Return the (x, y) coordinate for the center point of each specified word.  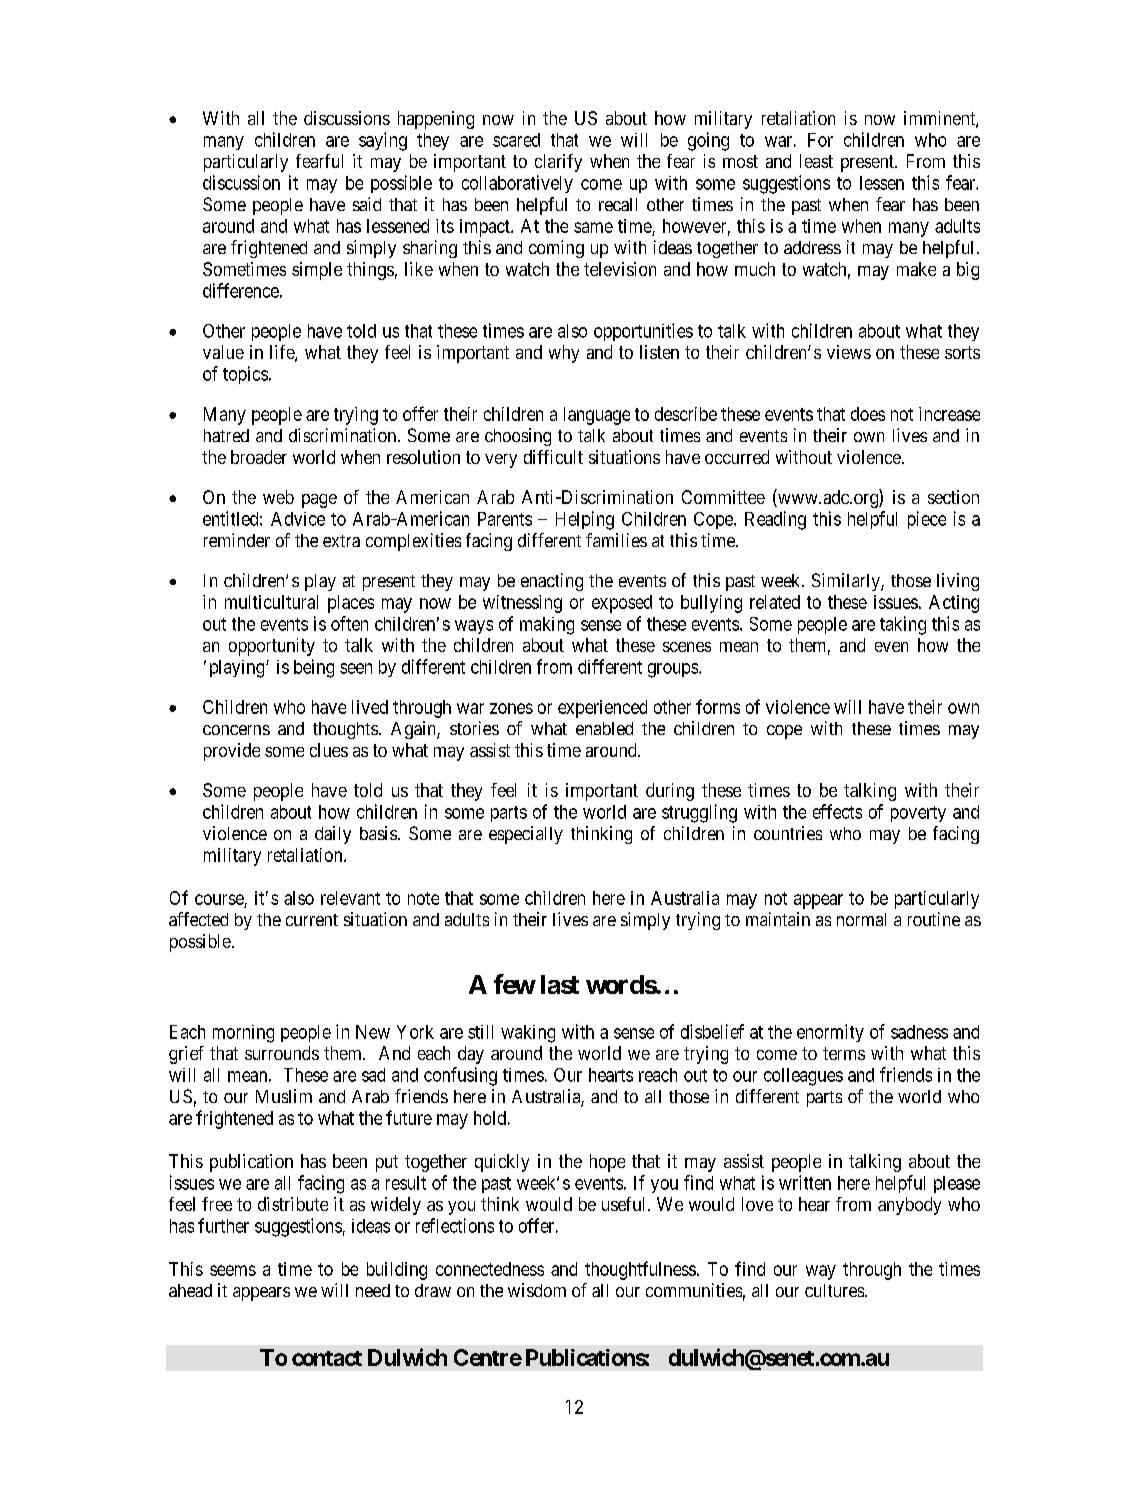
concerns (236, 730)
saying (383, 141)
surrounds (282, 1053)
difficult (553, 457)
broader (259, 457)
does (868, 414)
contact (327, 1358)
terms (844, 1053)
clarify (558, 163)
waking (528, 1034)
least (816, 161)
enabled (604, 728)
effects (837, 811)
